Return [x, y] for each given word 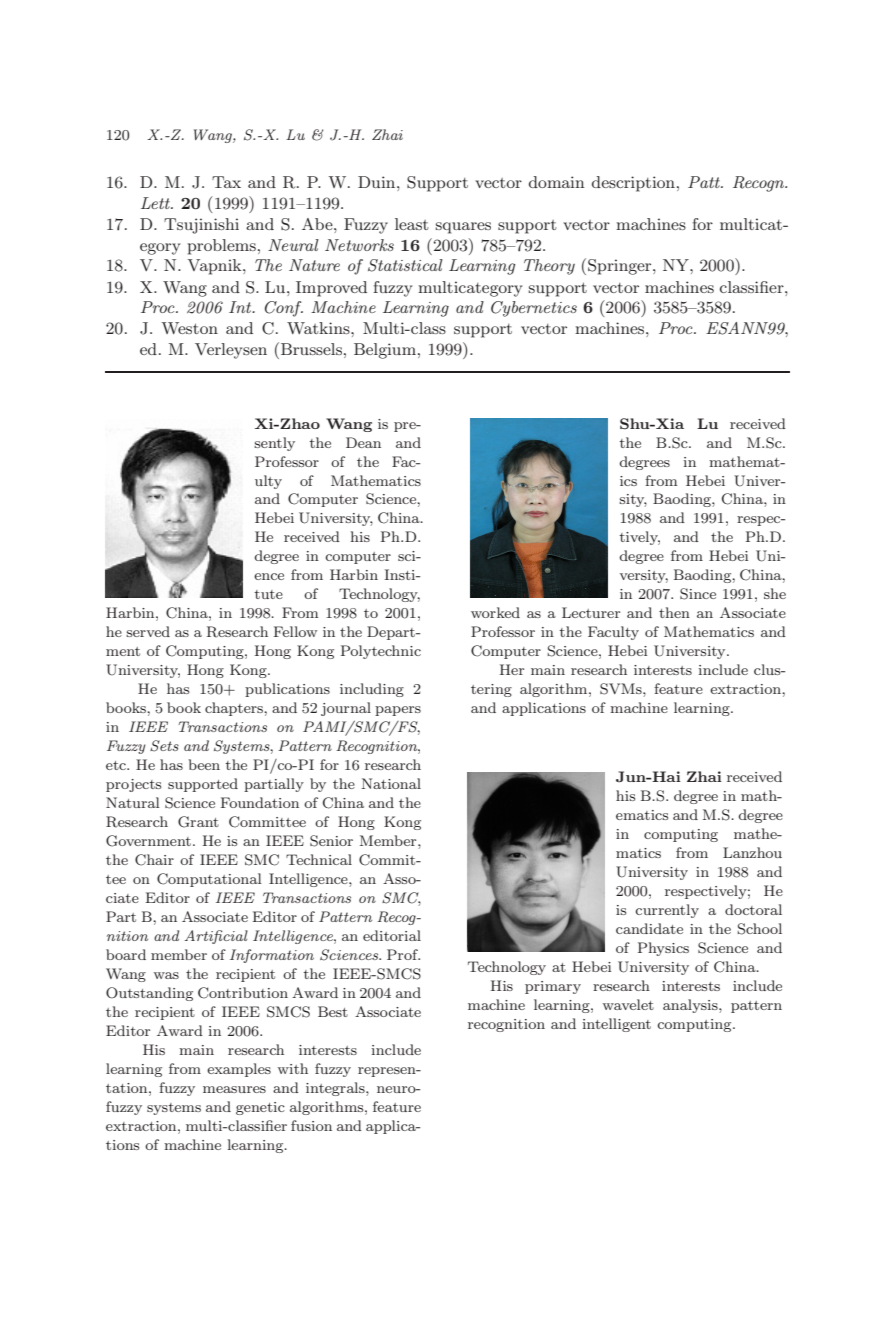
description [633, 184]
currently [667, 911]
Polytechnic [381, 652]
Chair [154, 860]
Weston [190, 328]
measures [234, 1089]
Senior [331, 841]
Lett [156, 203]
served [148, 631]
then [674, 612]
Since [698, 594]
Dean [363, 442]
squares [463, 228]
